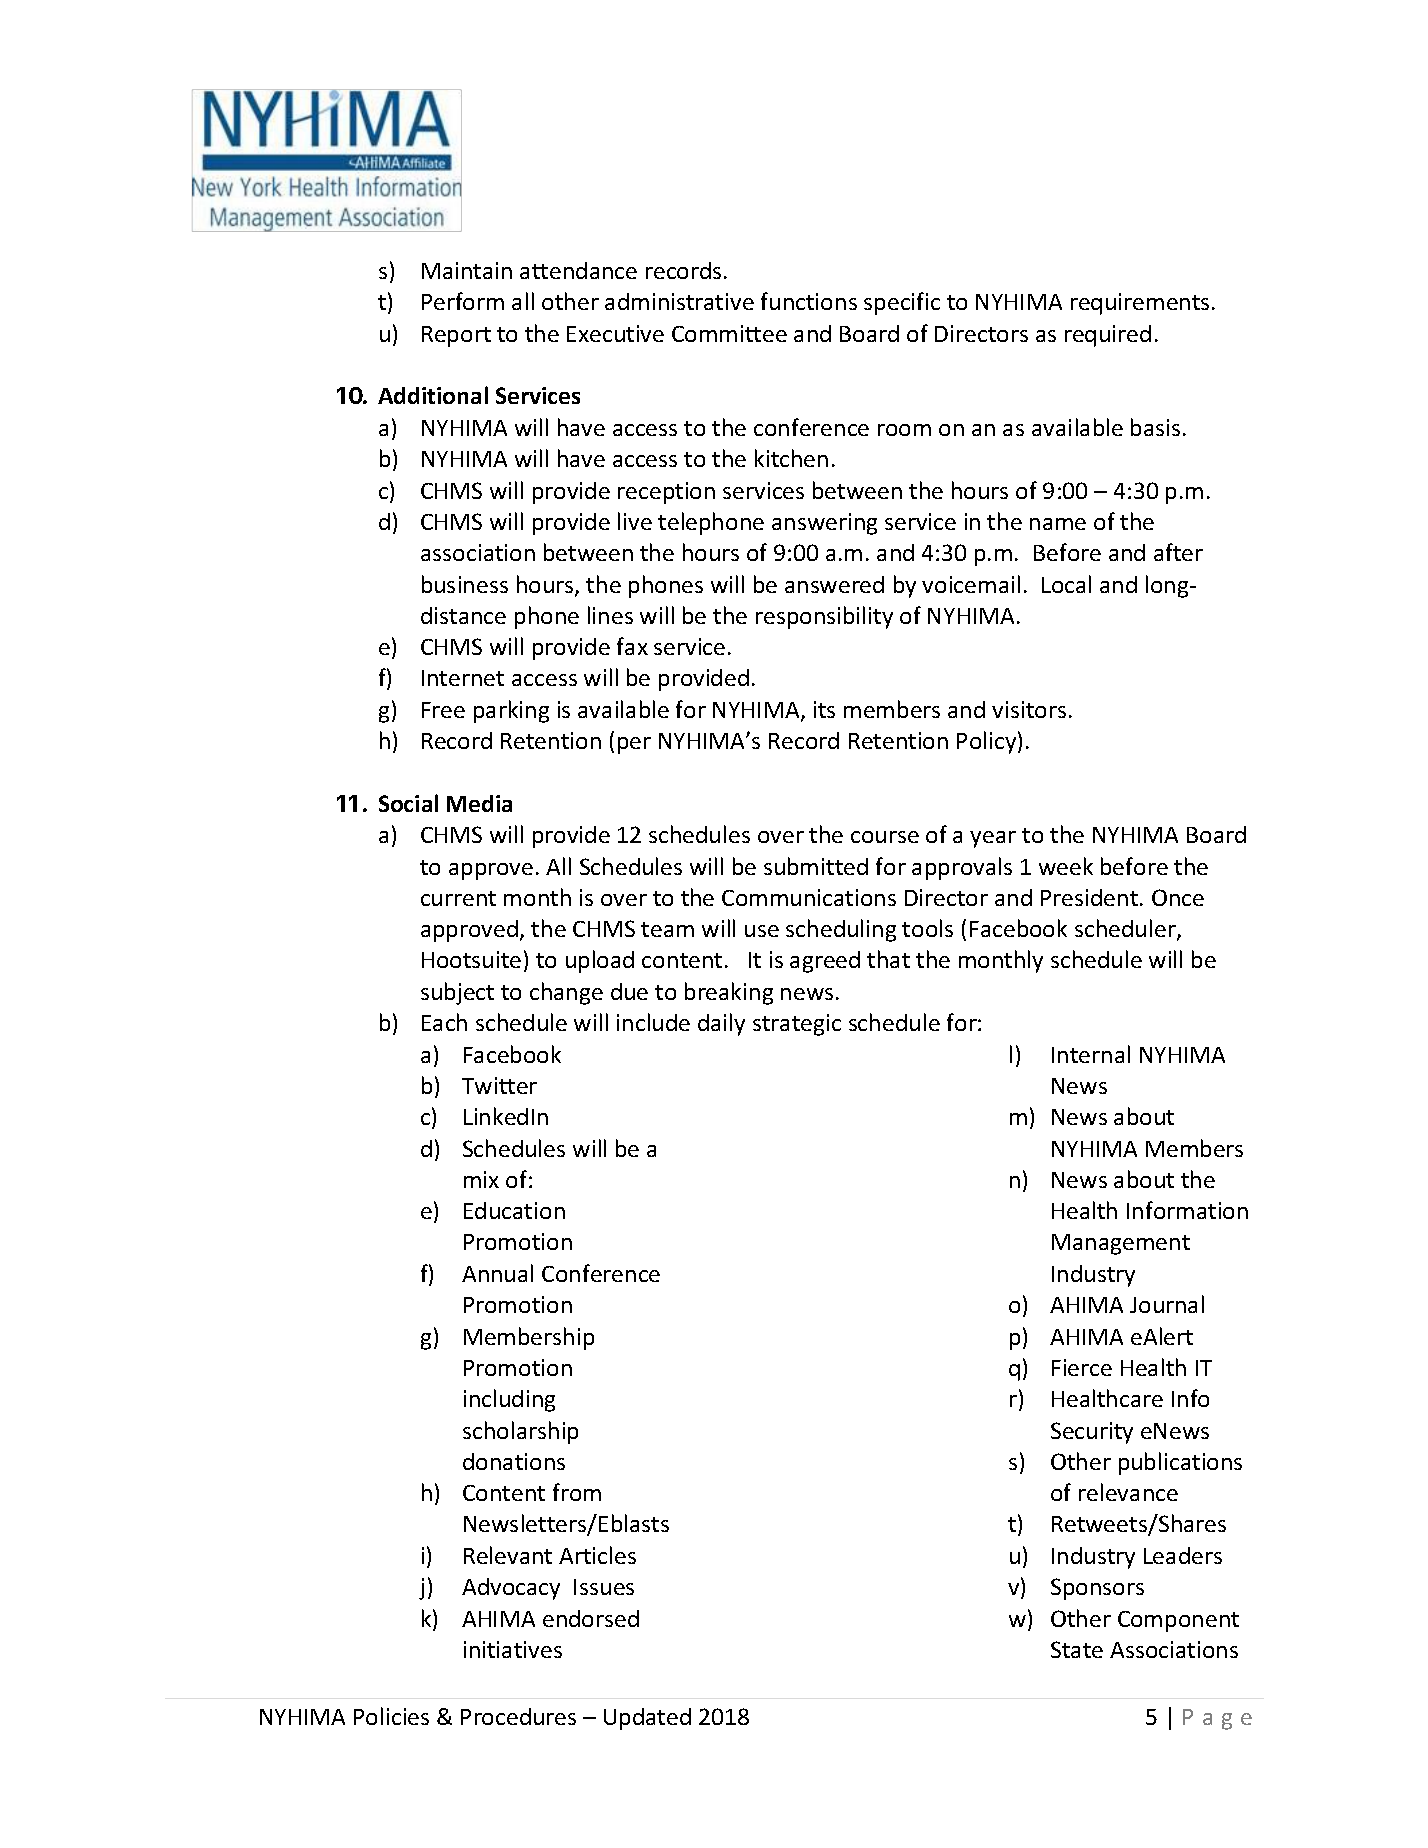 The width and height of the screenshot is (1428, 1848). Describe the element at coordinates (1108, 336) in the screenshot. I see `required` at that location.
